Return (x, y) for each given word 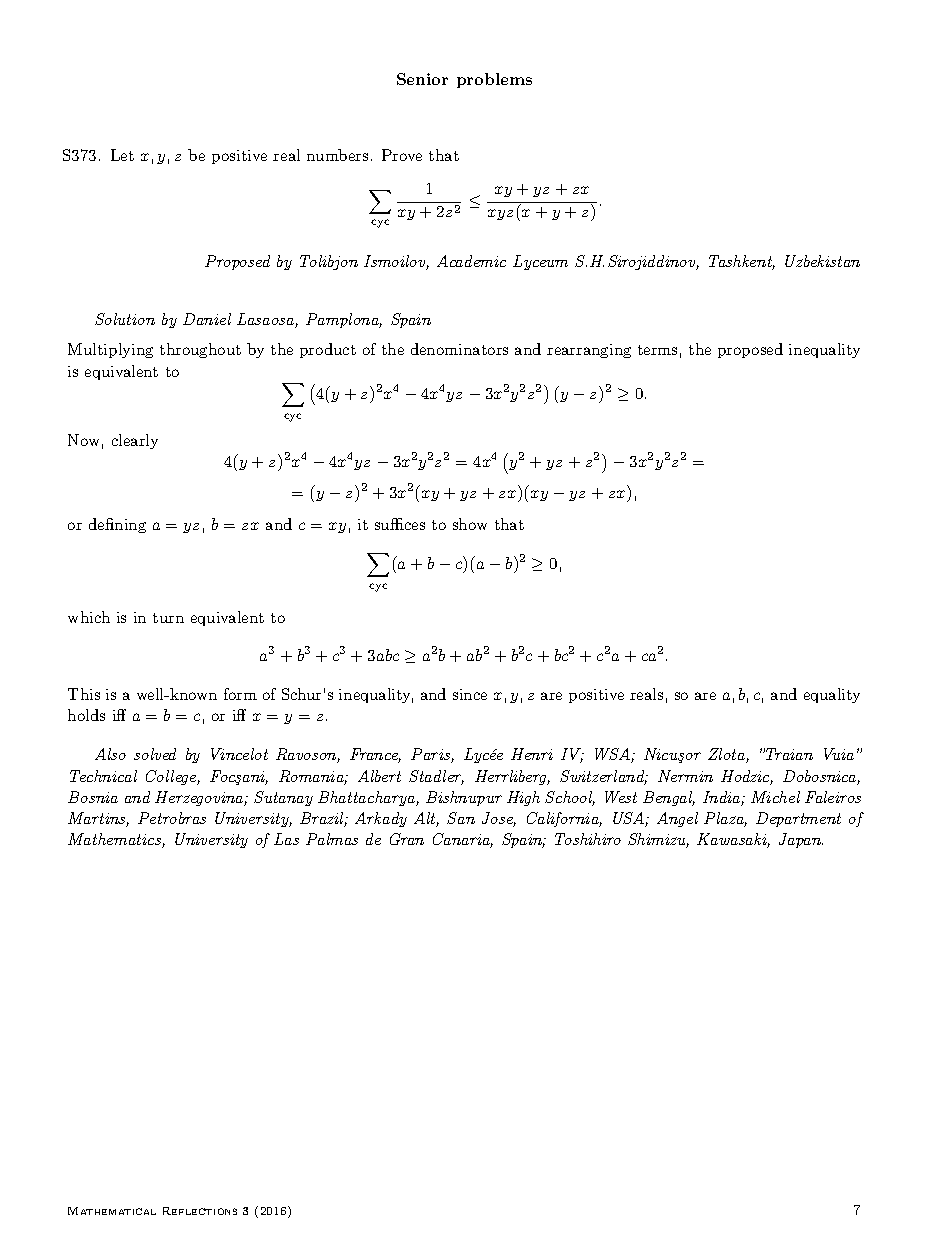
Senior (422, 79)
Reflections (200, 1211)
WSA (613, 755)
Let (122, 155)
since (470, 694)
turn (168, 618)
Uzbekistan (822, 261)
